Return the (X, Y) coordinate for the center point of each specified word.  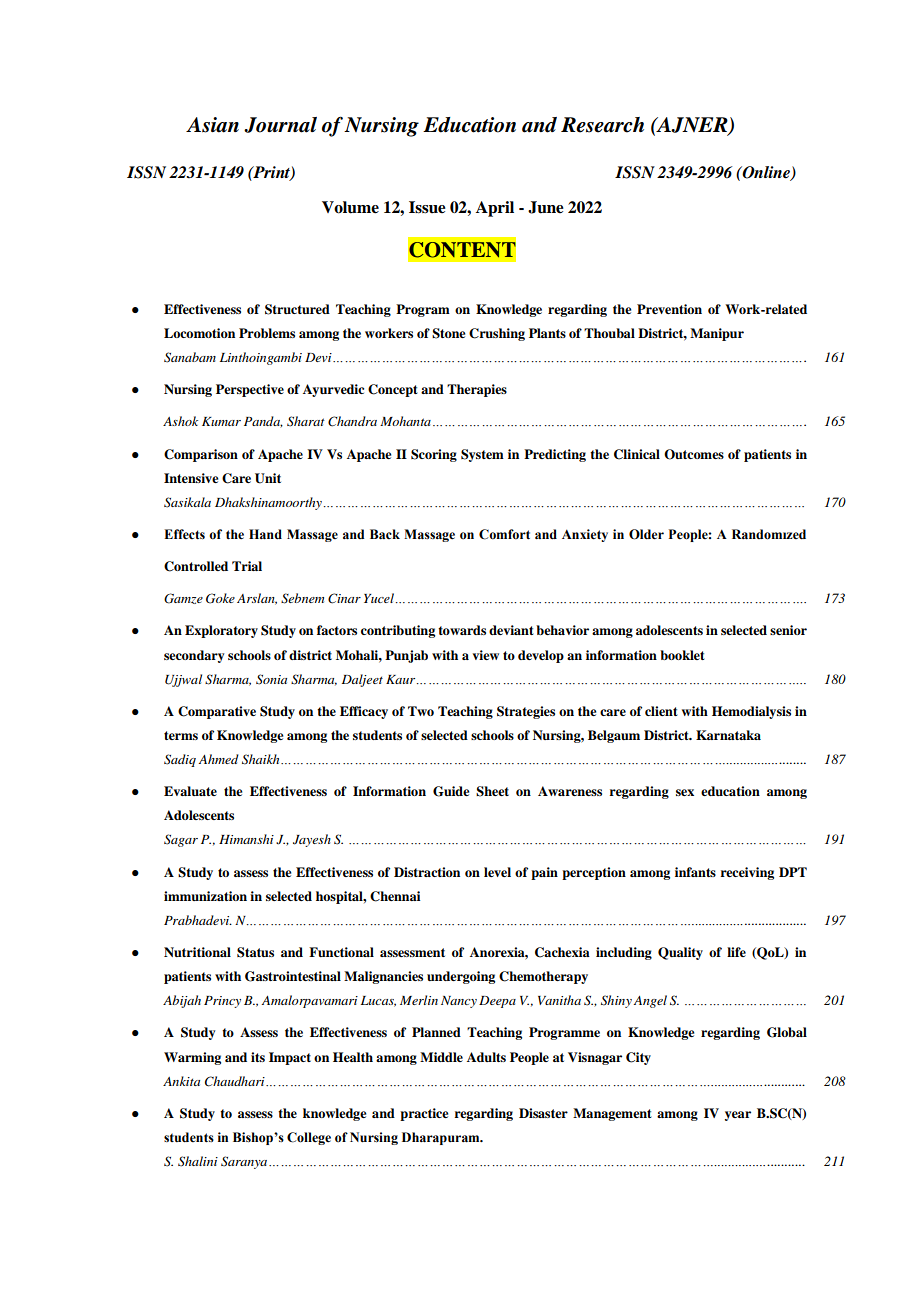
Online (766, 173)
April (495, 209)
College (309, 1138)
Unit (268, 478)
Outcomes (694, 454)
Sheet (492, 791)
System (482, 455)
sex (685, 792)
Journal (280, 125)
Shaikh (262, 759)
